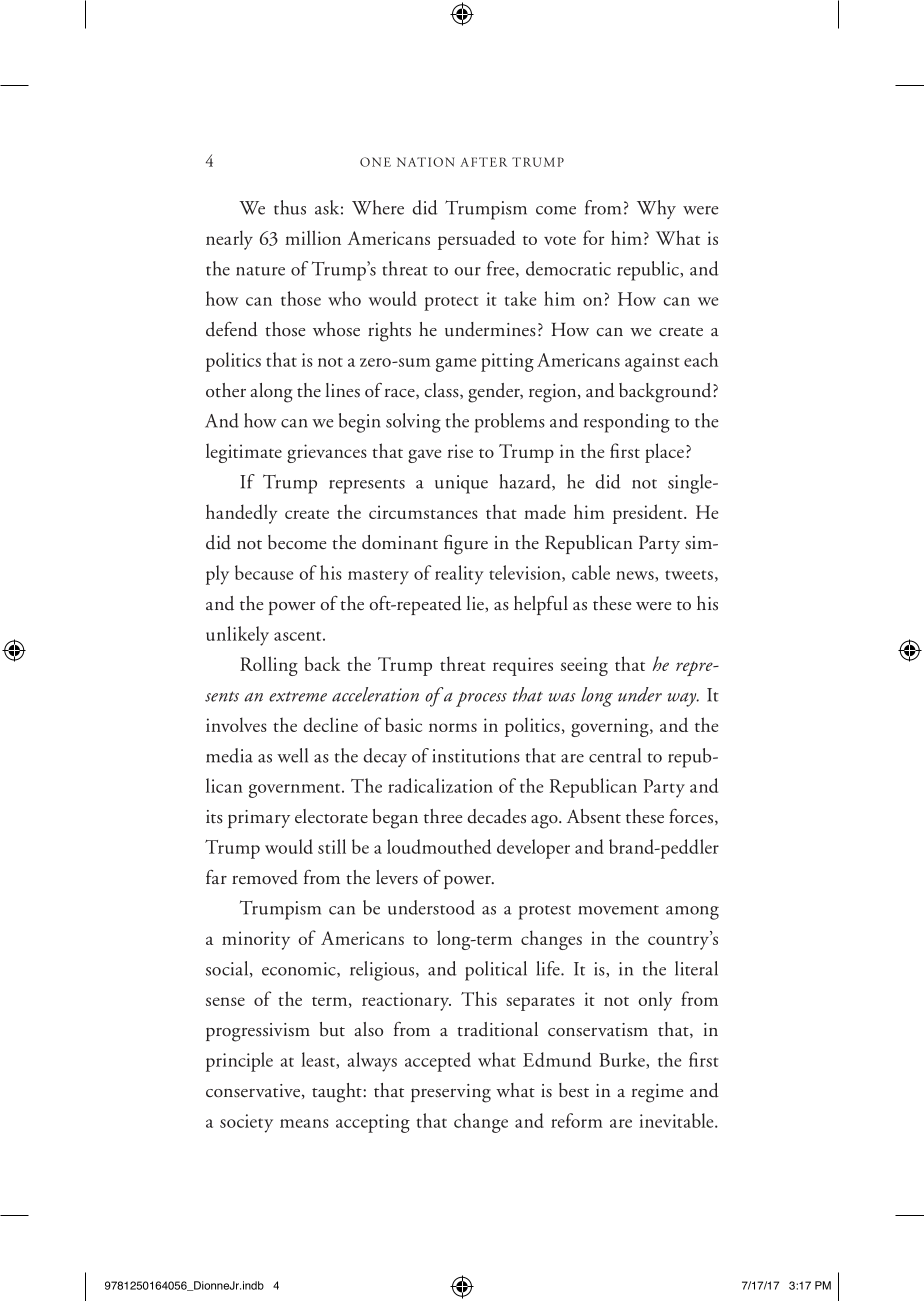  Describe the element at coordinates (253, 1091) in the screenshot. I see `conservative` at that location.
